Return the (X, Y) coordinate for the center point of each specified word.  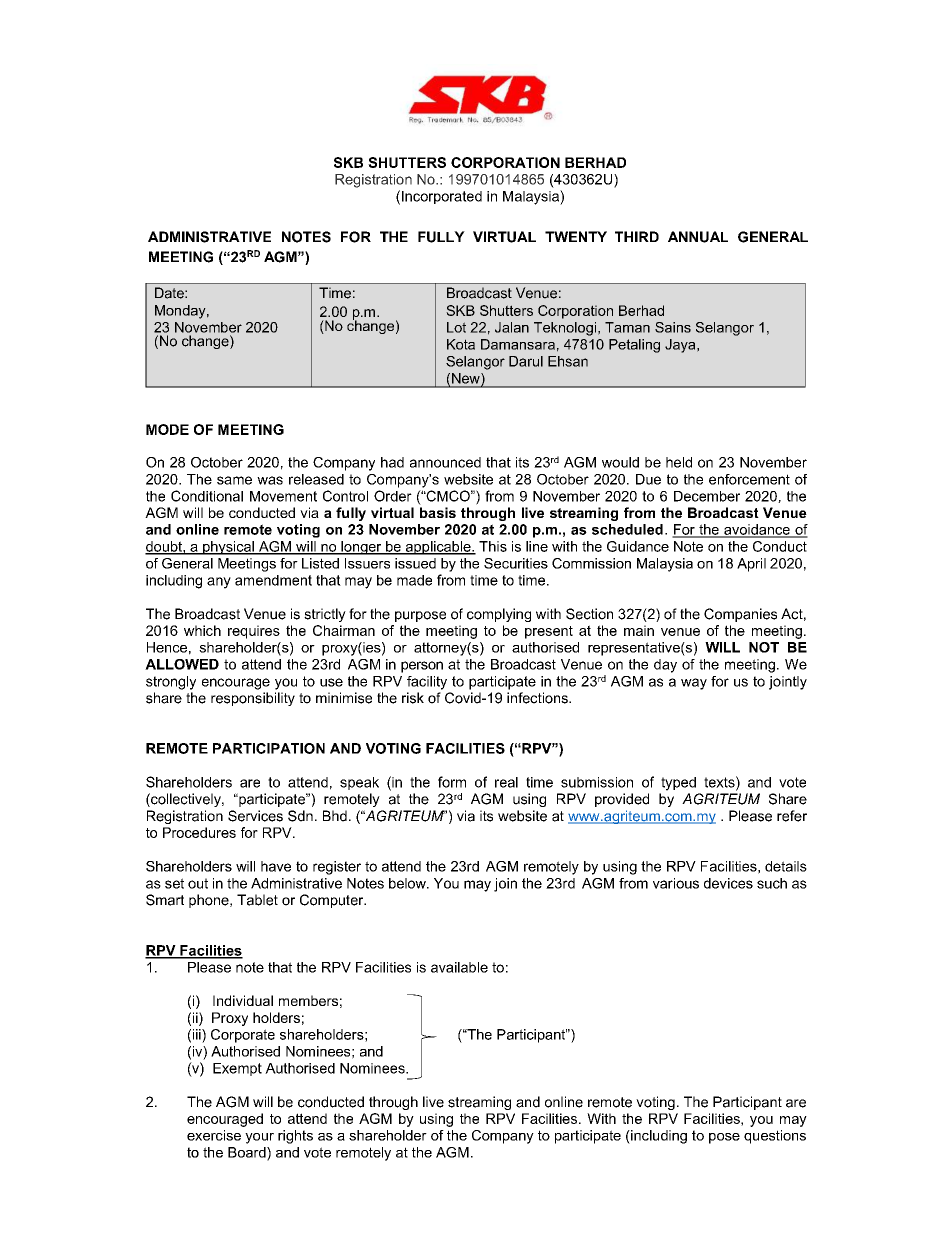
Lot (456, 327)
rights (295, 1137)
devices (728, 883)
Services (255, 816)
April (751, 565)
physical (228, 548)
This (493, 546)
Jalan (512, 327)
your (259, 1138)
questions (775, 1137)
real (506, 782)
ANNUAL (698, 237)
